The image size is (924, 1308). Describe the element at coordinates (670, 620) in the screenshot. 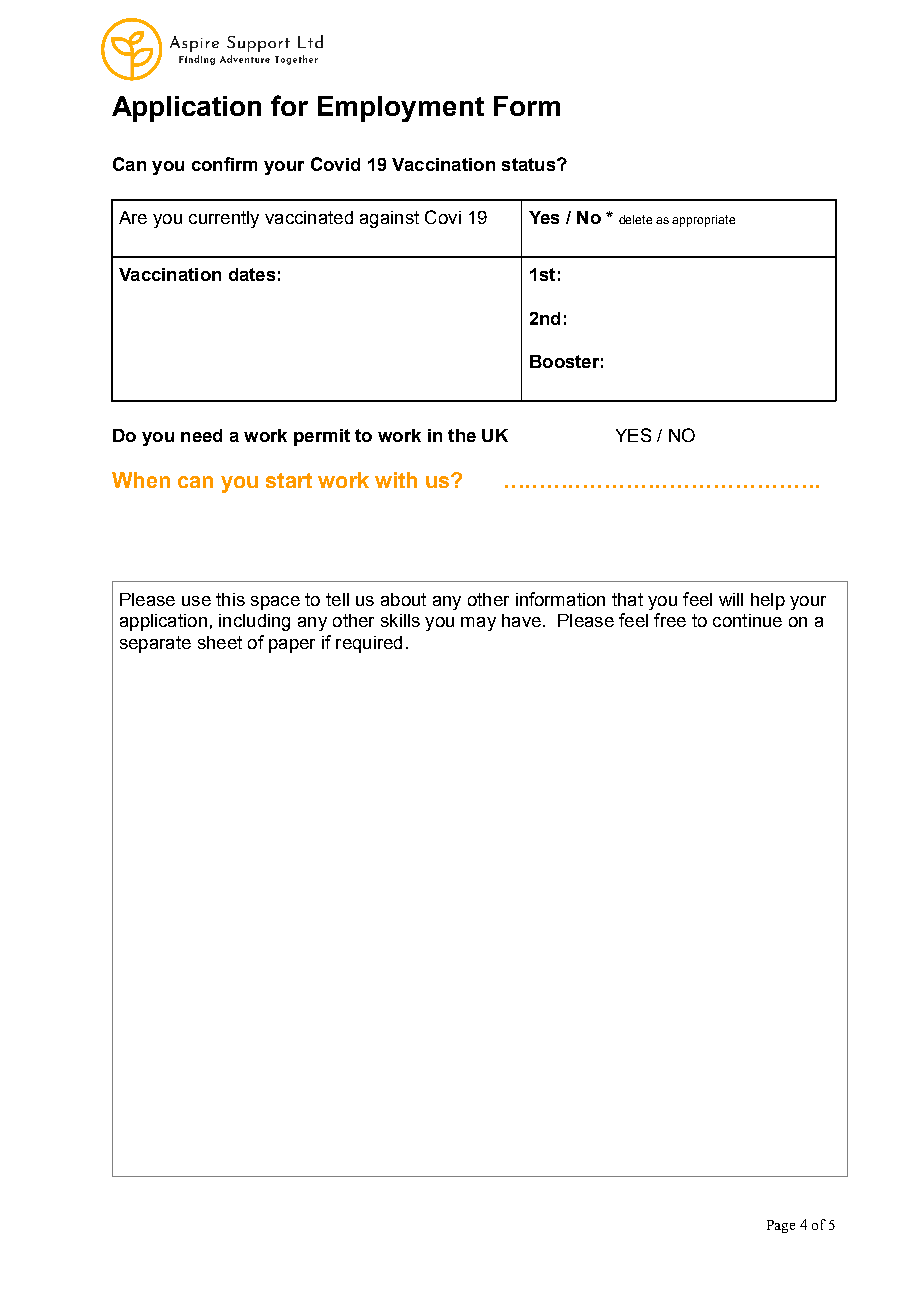

I see `free` at that location.
